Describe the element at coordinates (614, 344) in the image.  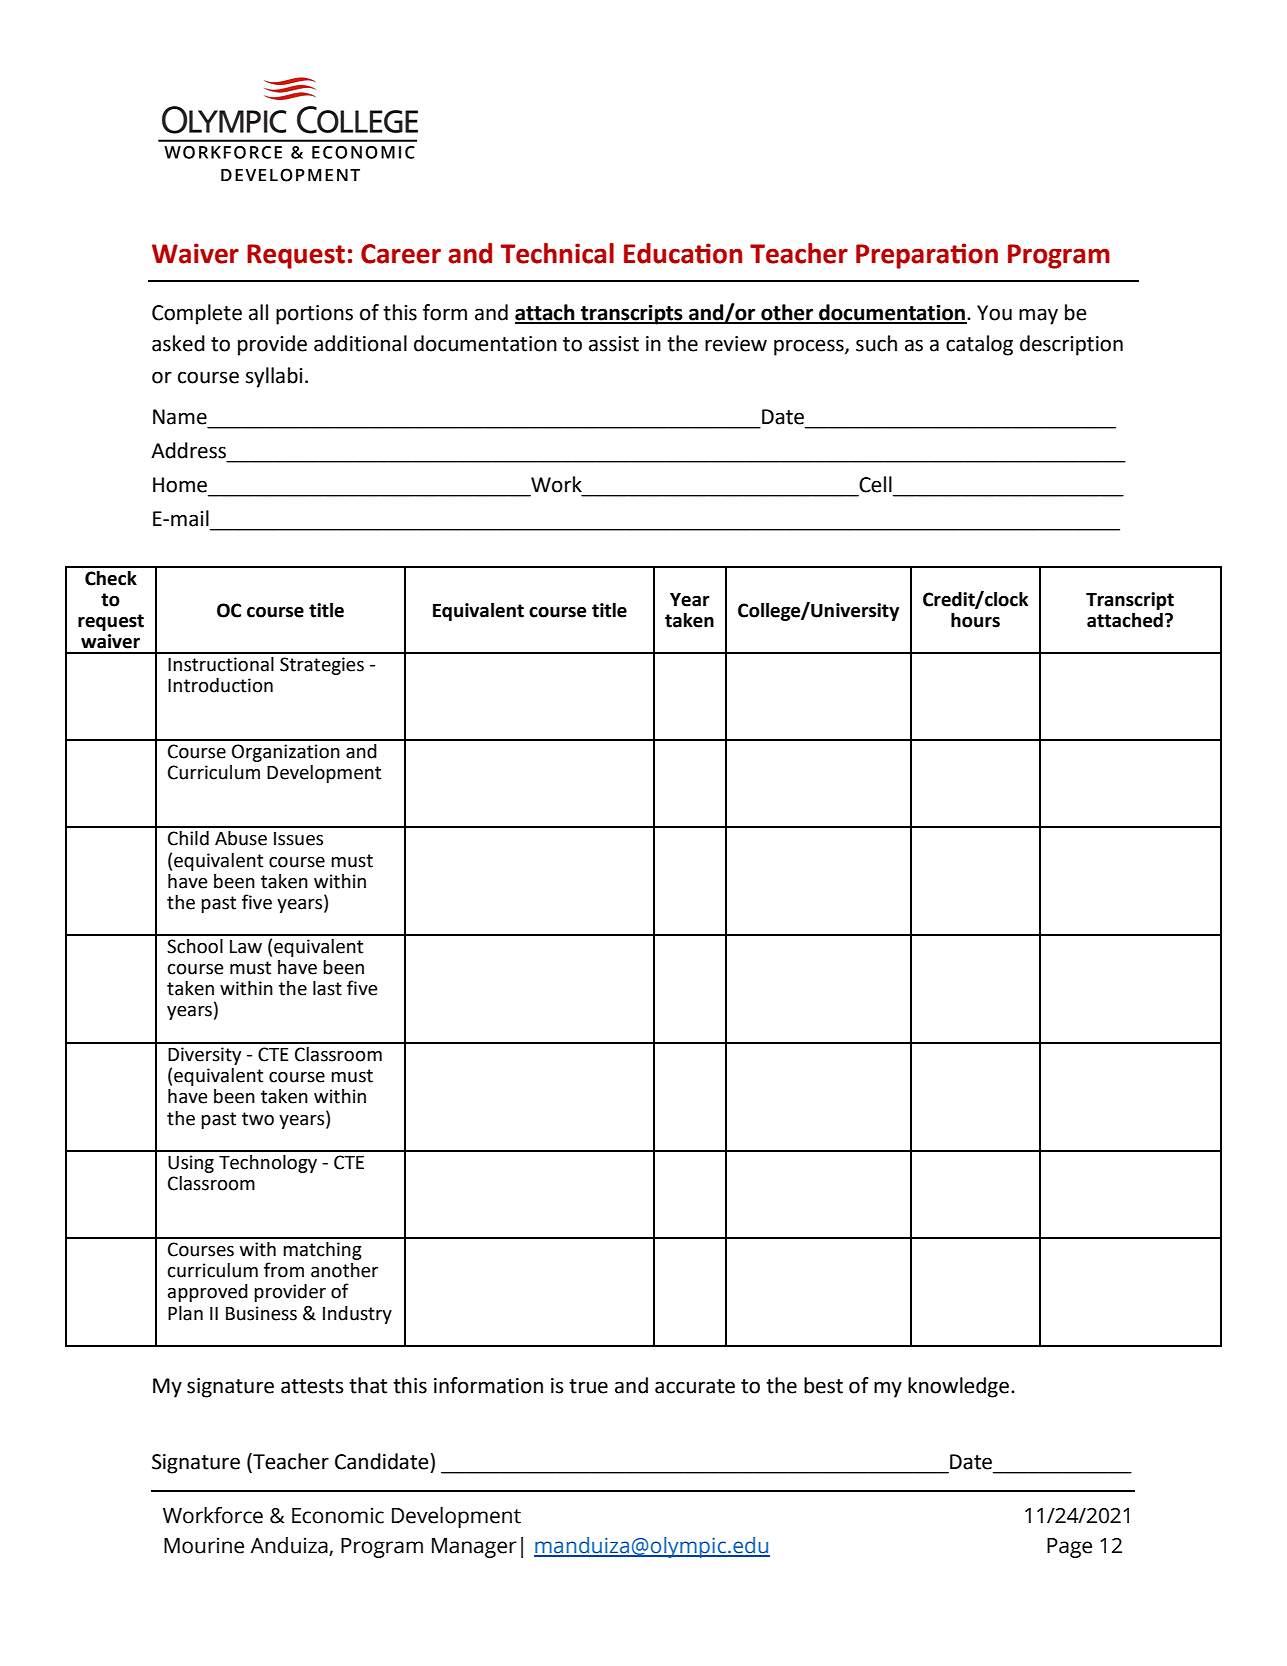
I see `assist` at that location.
